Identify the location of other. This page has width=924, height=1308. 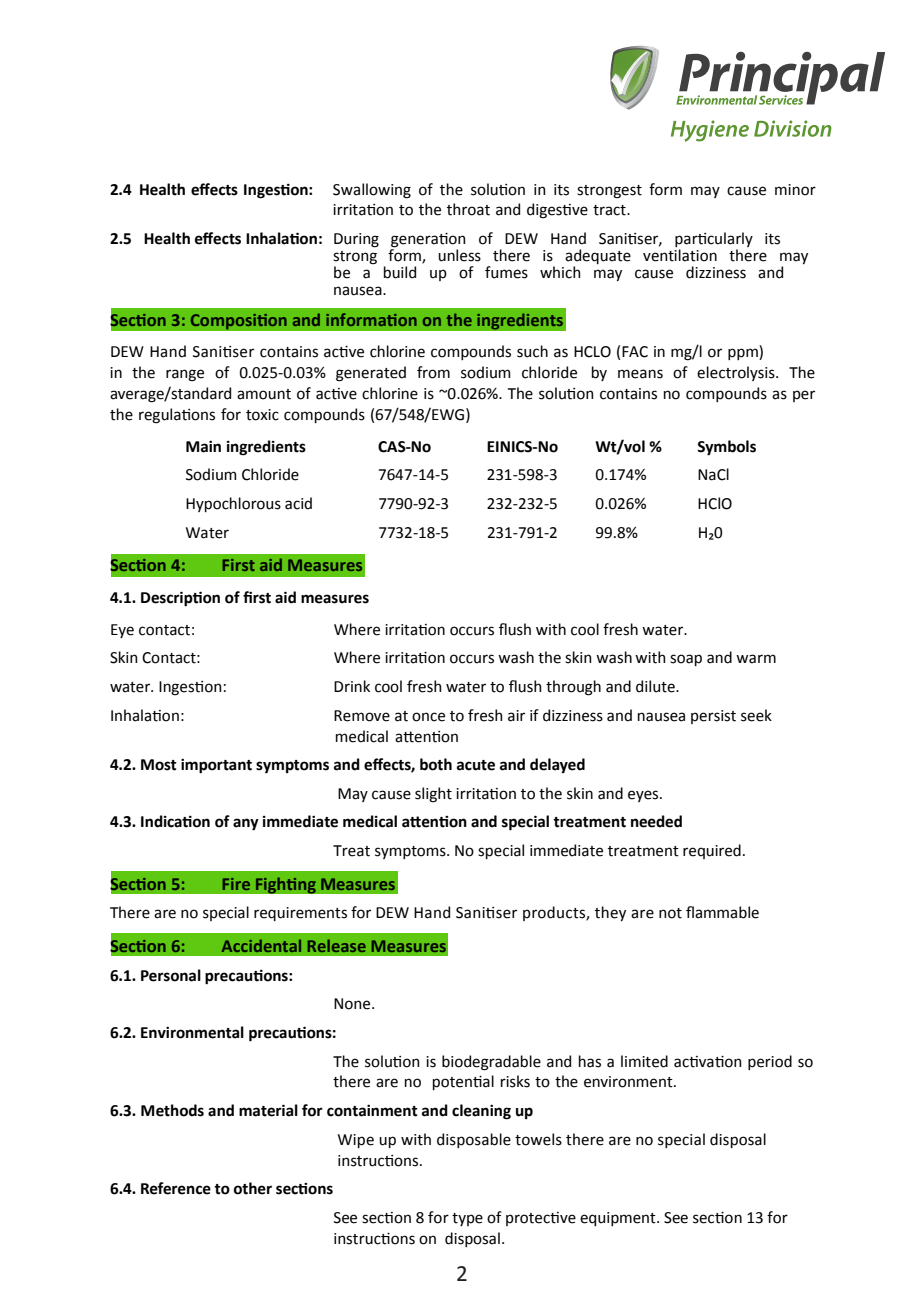
(253, 1188).
